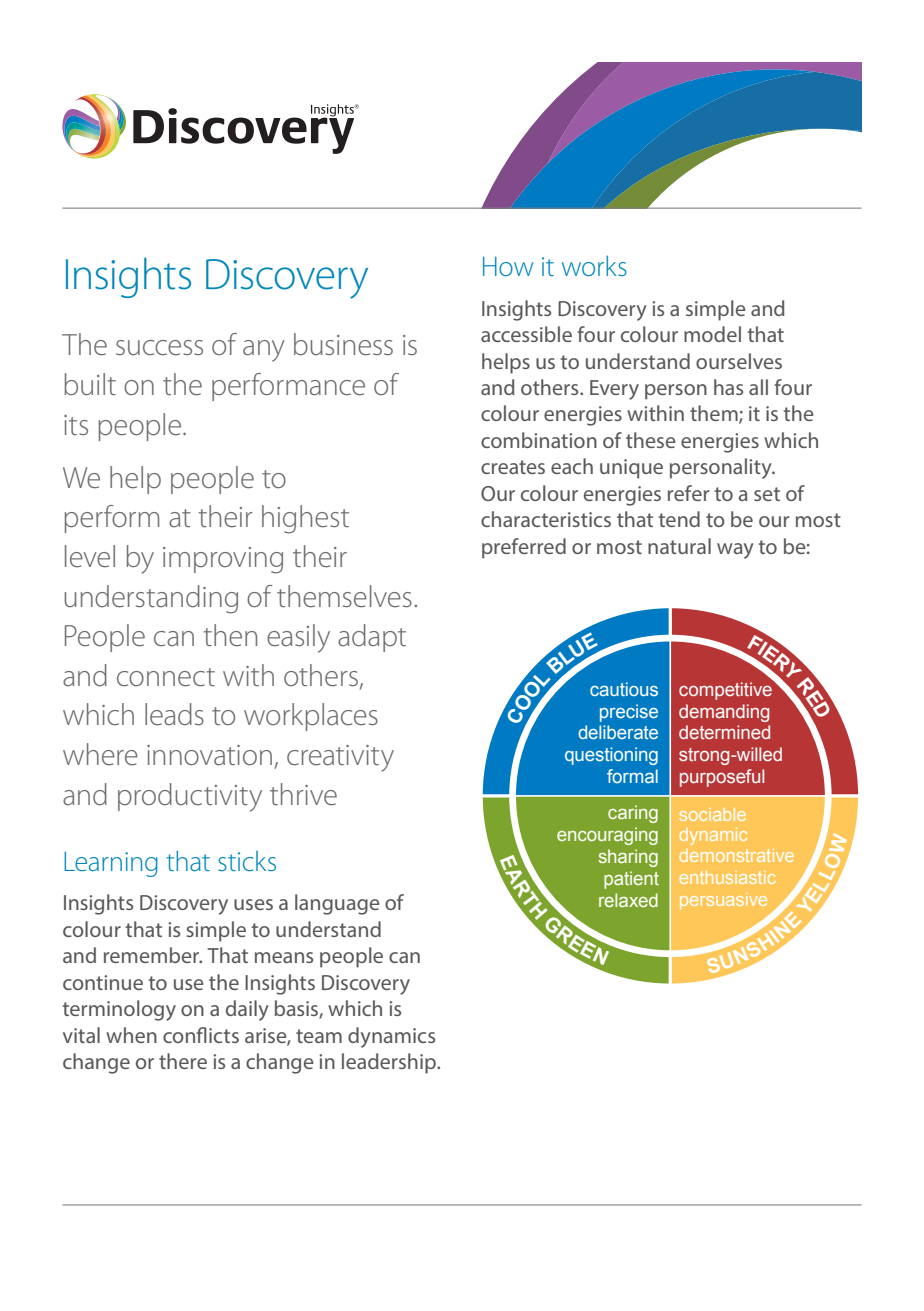 This screenshot has width=924, height=1311. Describe the element at coordinates (166, 677) in the screenshot. I see `connect` at that location.
